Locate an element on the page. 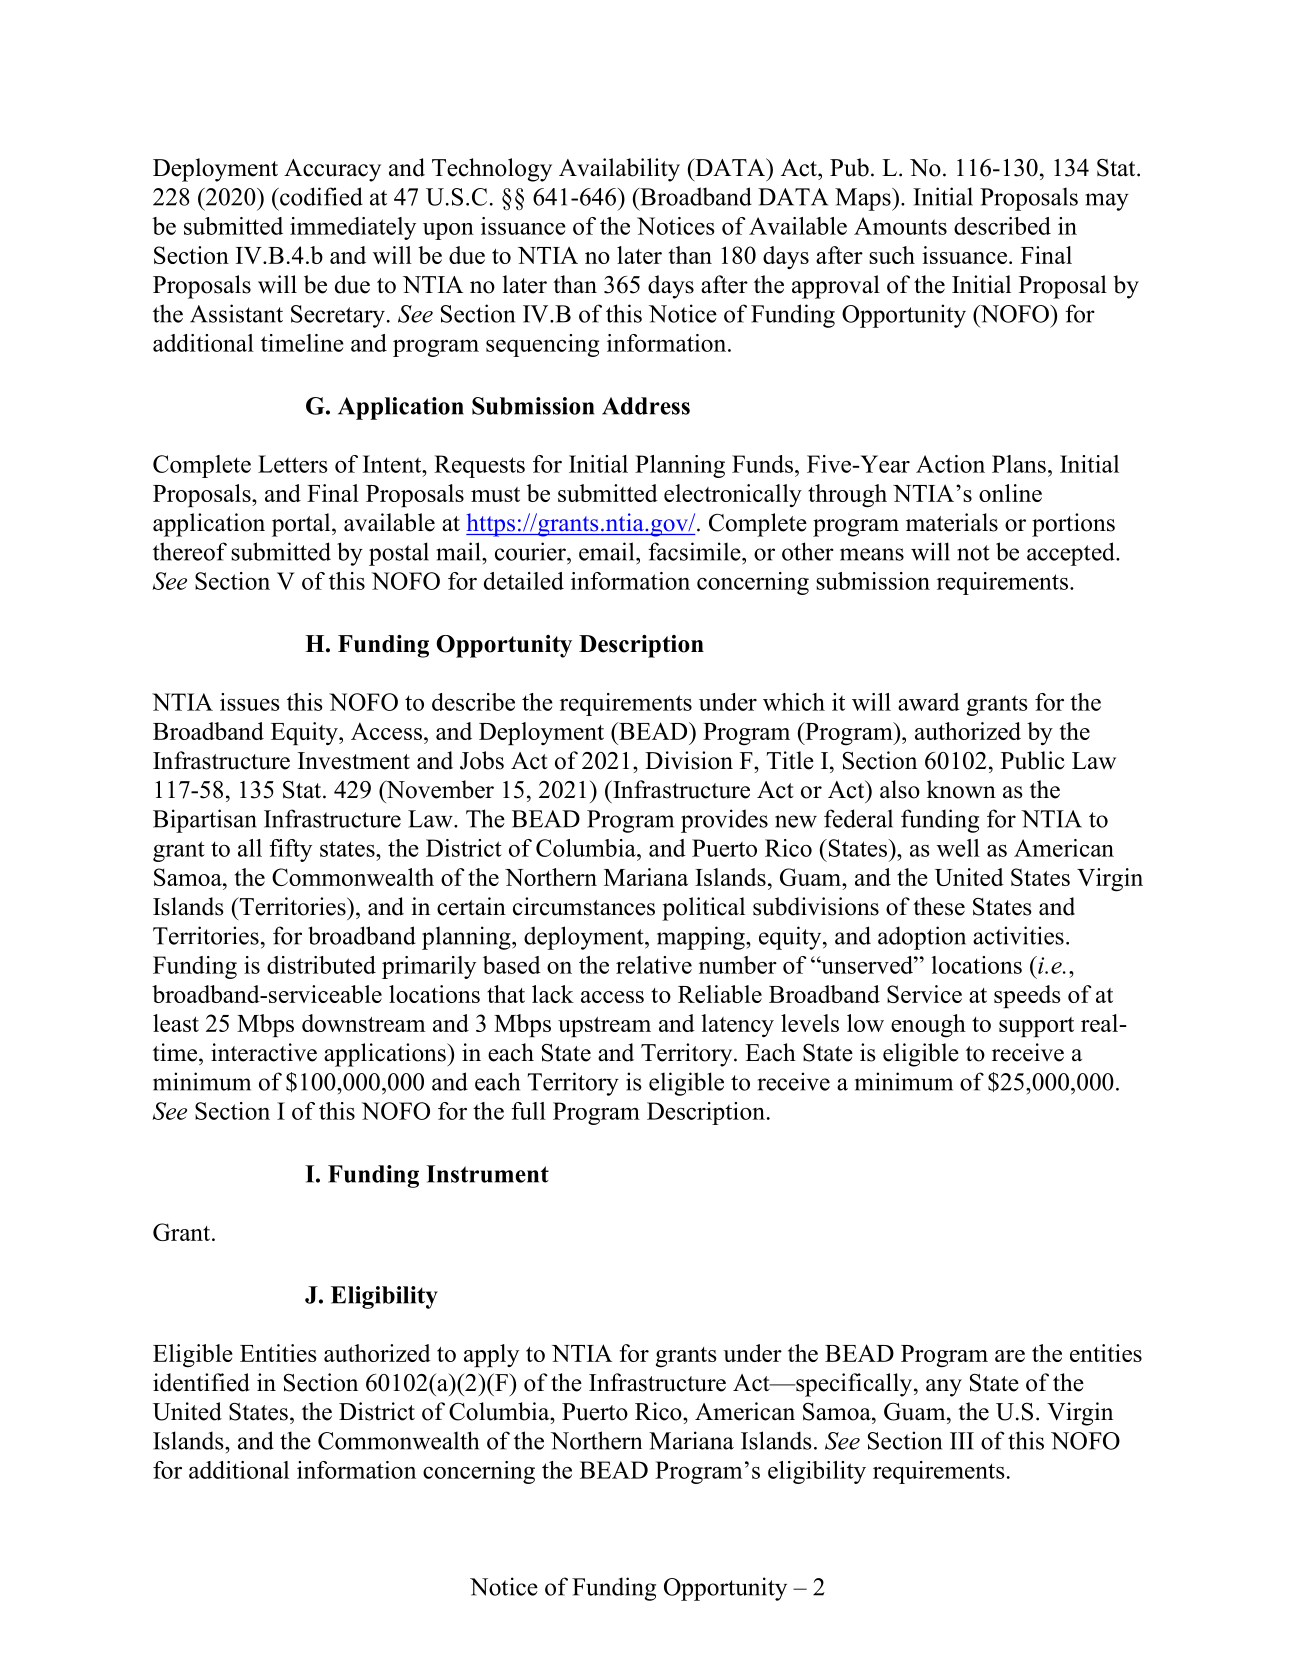  known is located at coordinates (961, 789).
